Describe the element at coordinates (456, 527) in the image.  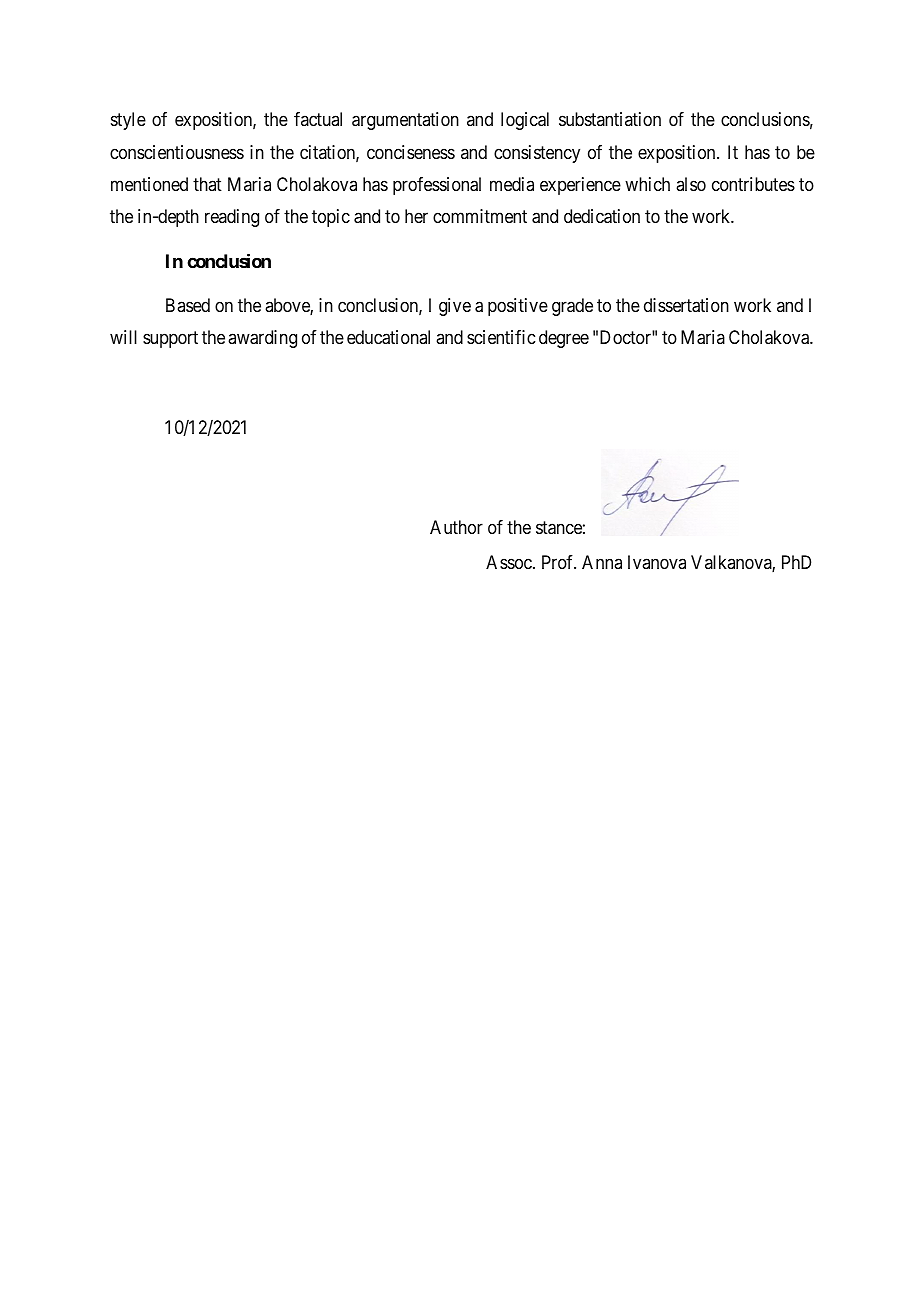
I see `Author` at that location.
